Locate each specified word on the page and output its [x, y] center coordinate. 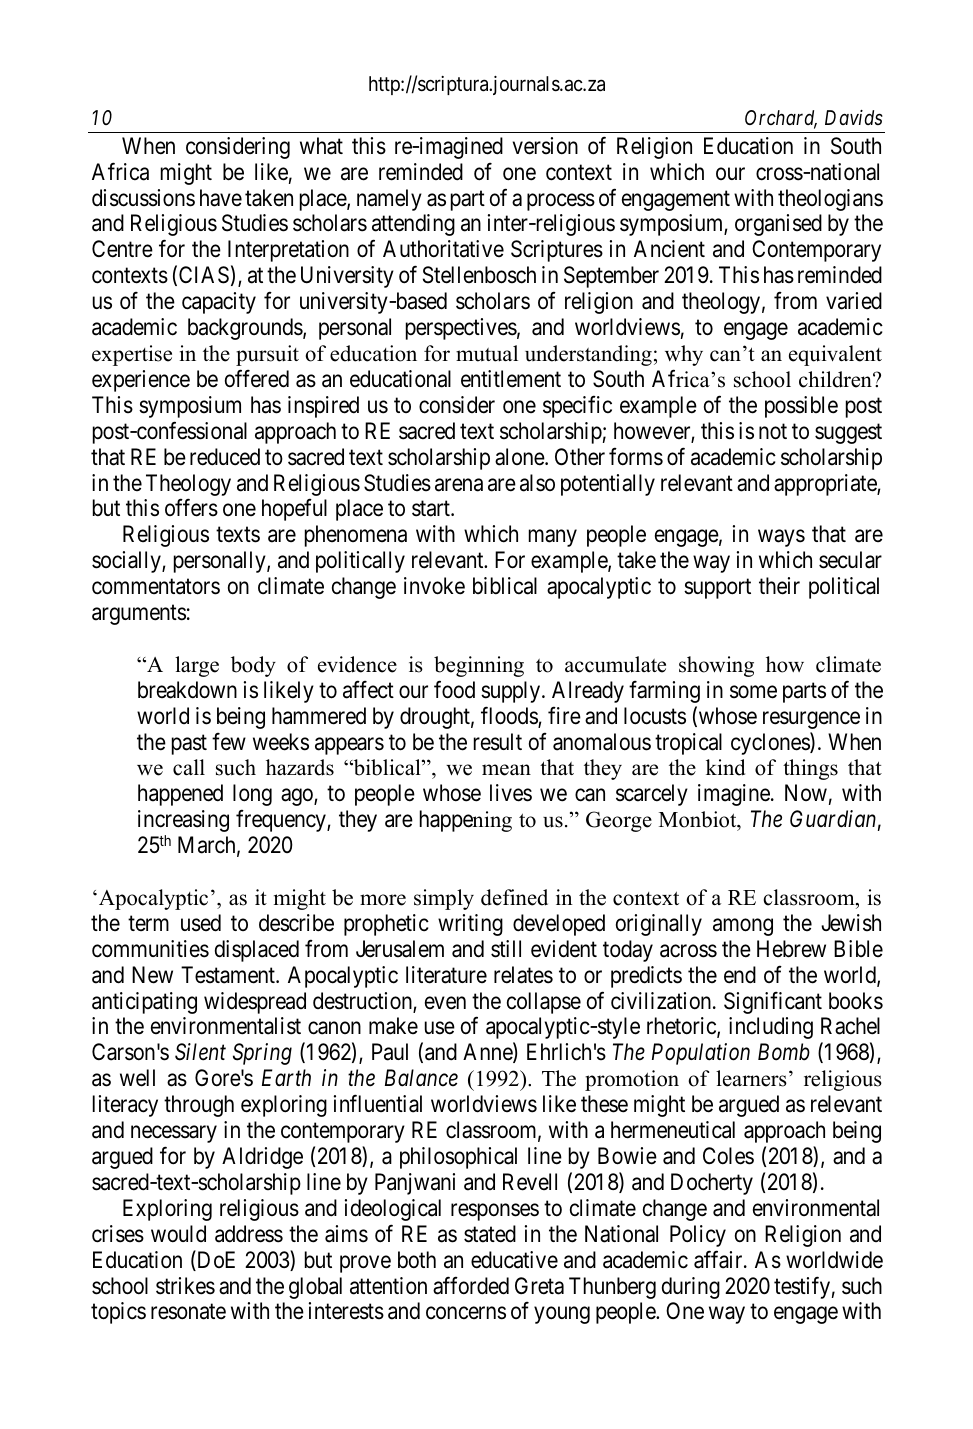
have [221, 198]
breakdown [187, 690]
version [545, 146]
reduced [225, 457]
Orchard [781, 119]
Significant [773, 1003]
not [773, 432]
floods [510, 716]
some [753, 692]
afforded [471, 1285]
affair [719, 1259]
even [445, 1003]
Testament [229, 975]
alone [520, 457]
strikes [185, 1286]
